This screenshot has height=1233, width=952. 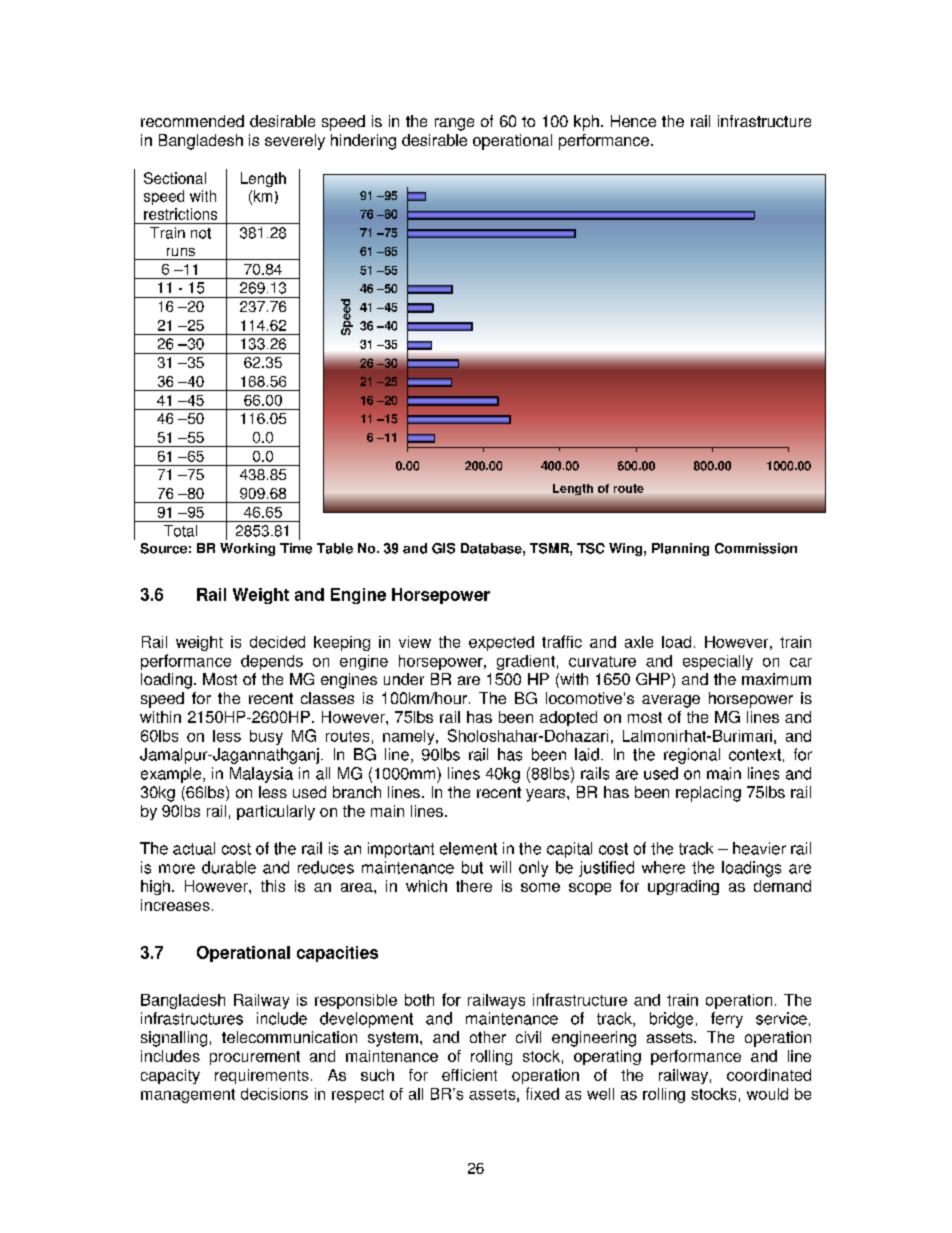 I want to click on recommended, so click(x=192, y=121).
